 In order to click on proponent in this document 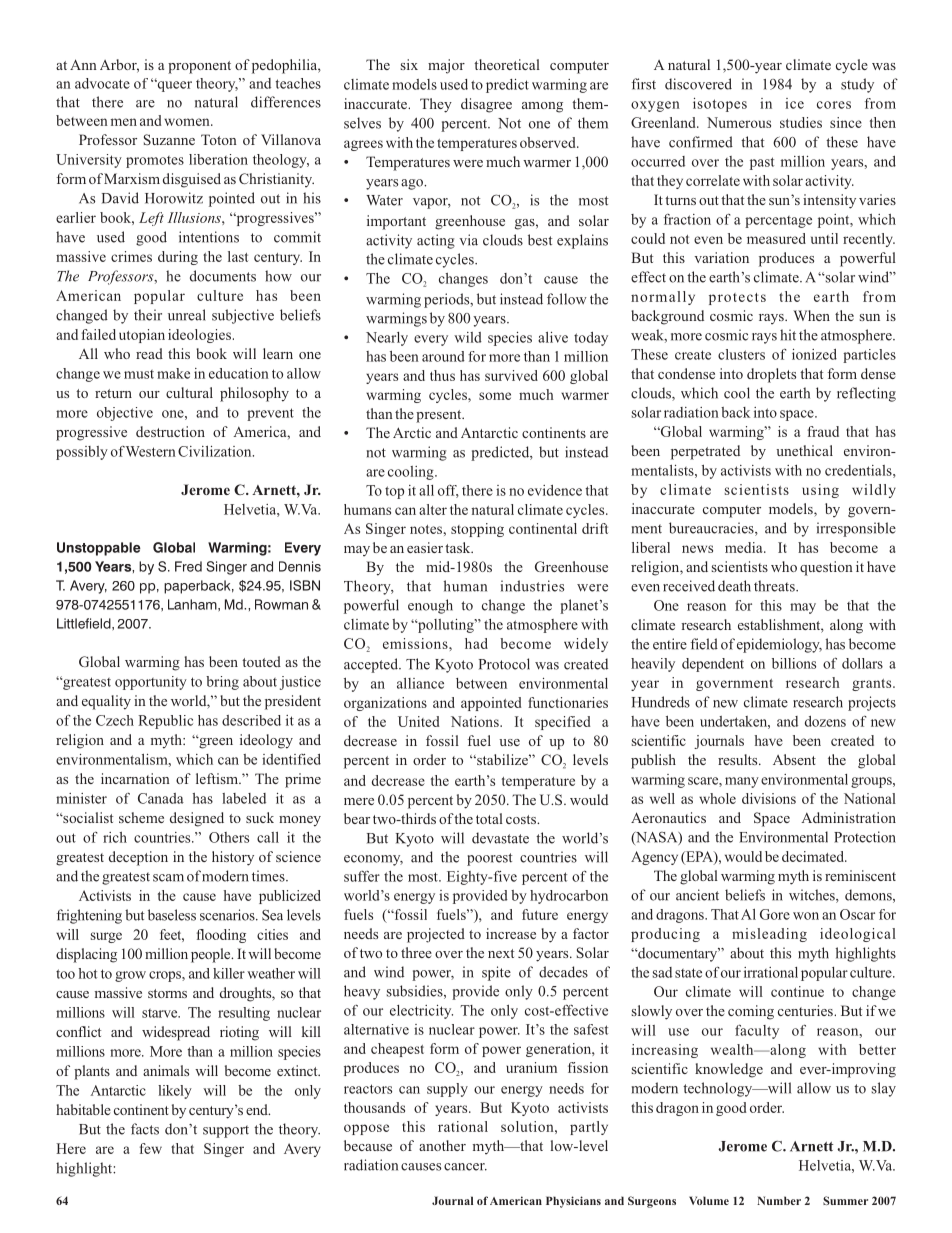, I will do `click(199, 67)`.
